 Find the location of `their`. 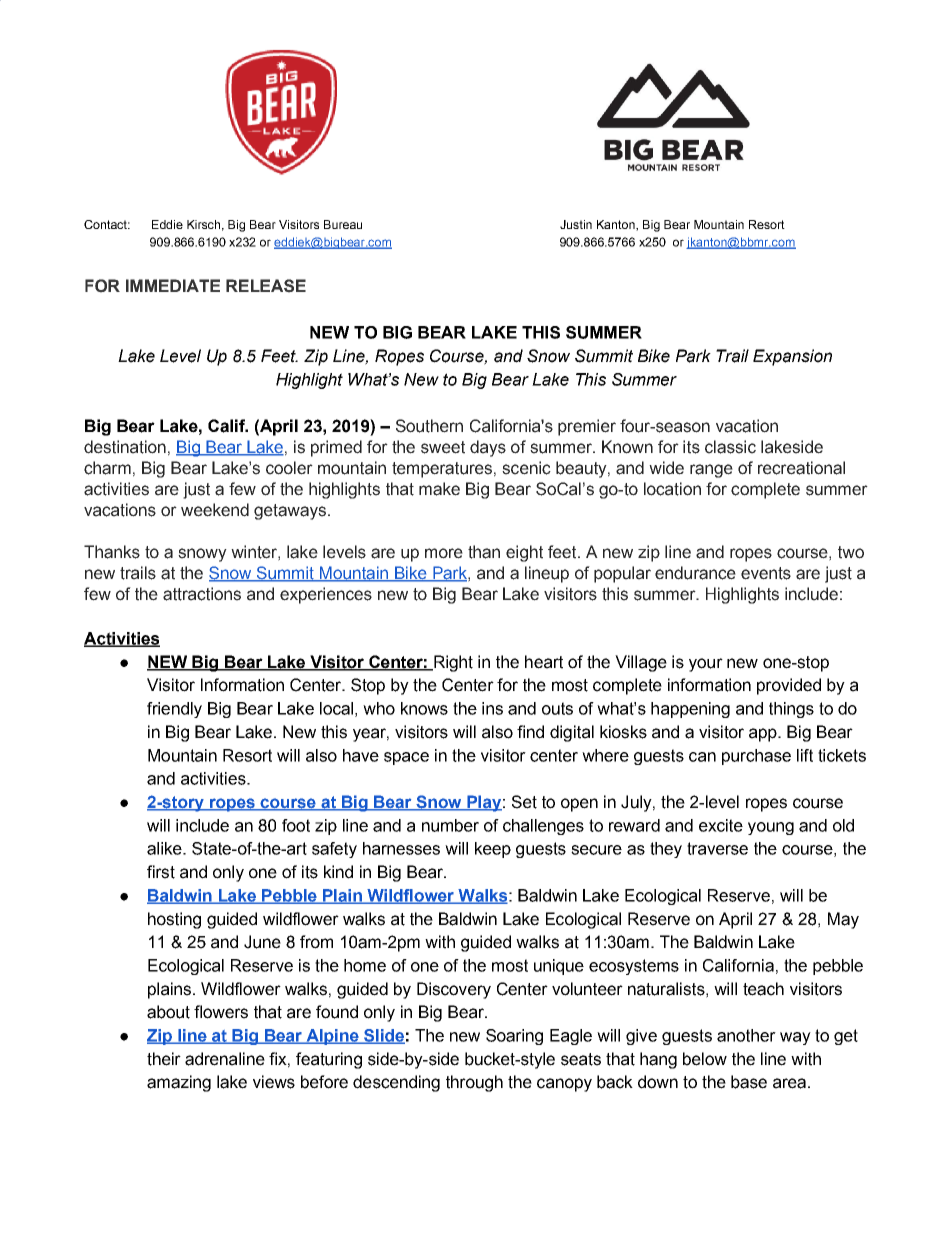

their is located at coordinates (164, 1059).
